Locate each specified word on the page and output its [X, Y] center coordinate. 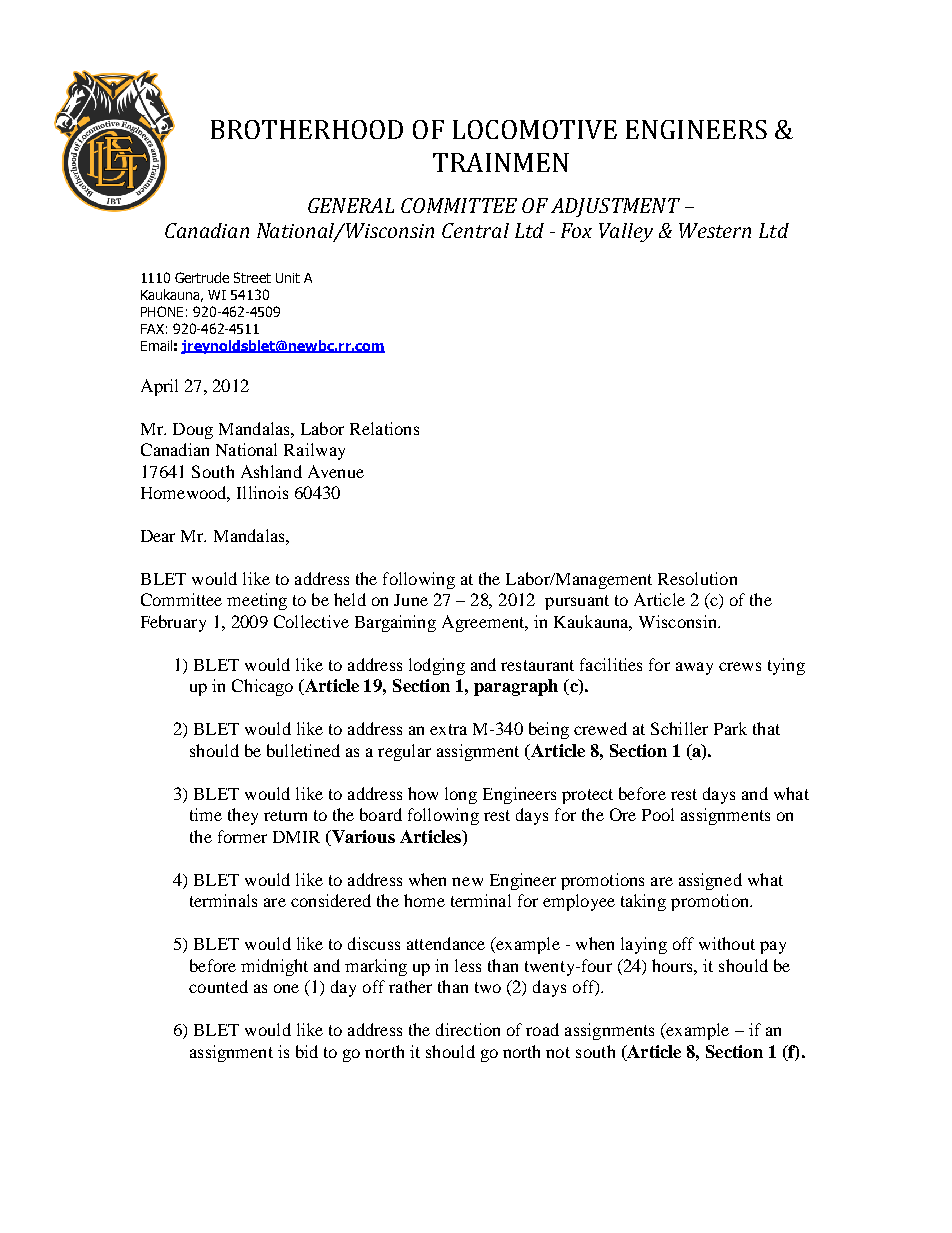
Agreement [484, 623]
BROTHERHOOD [307, 129]
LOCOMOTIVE [535, 129]
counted [218, 986]
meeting [257, 601]
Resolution [697, 578]
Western [715, 230]
